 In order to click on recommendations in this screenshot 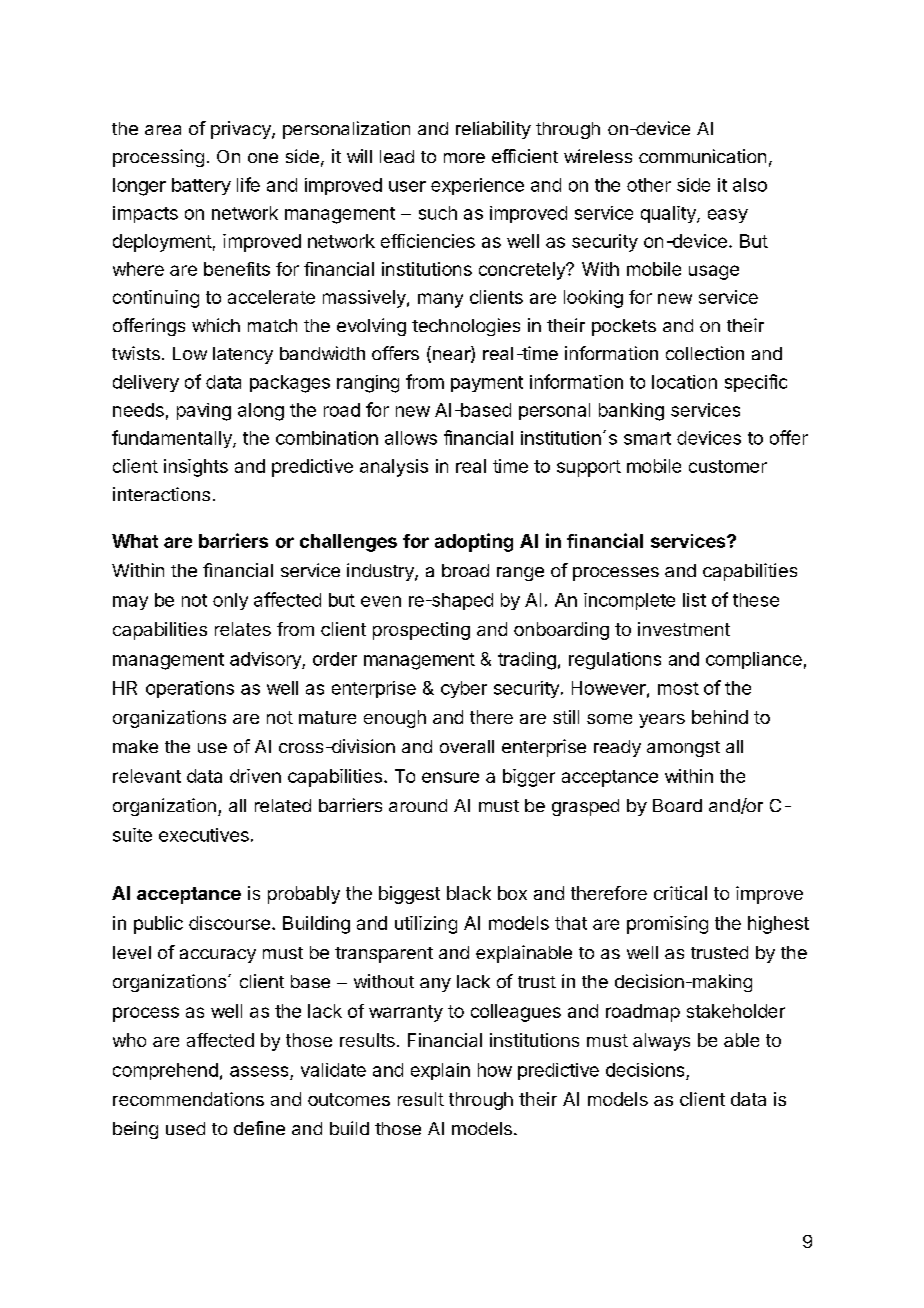, I will do `click(188, 1099)`.
